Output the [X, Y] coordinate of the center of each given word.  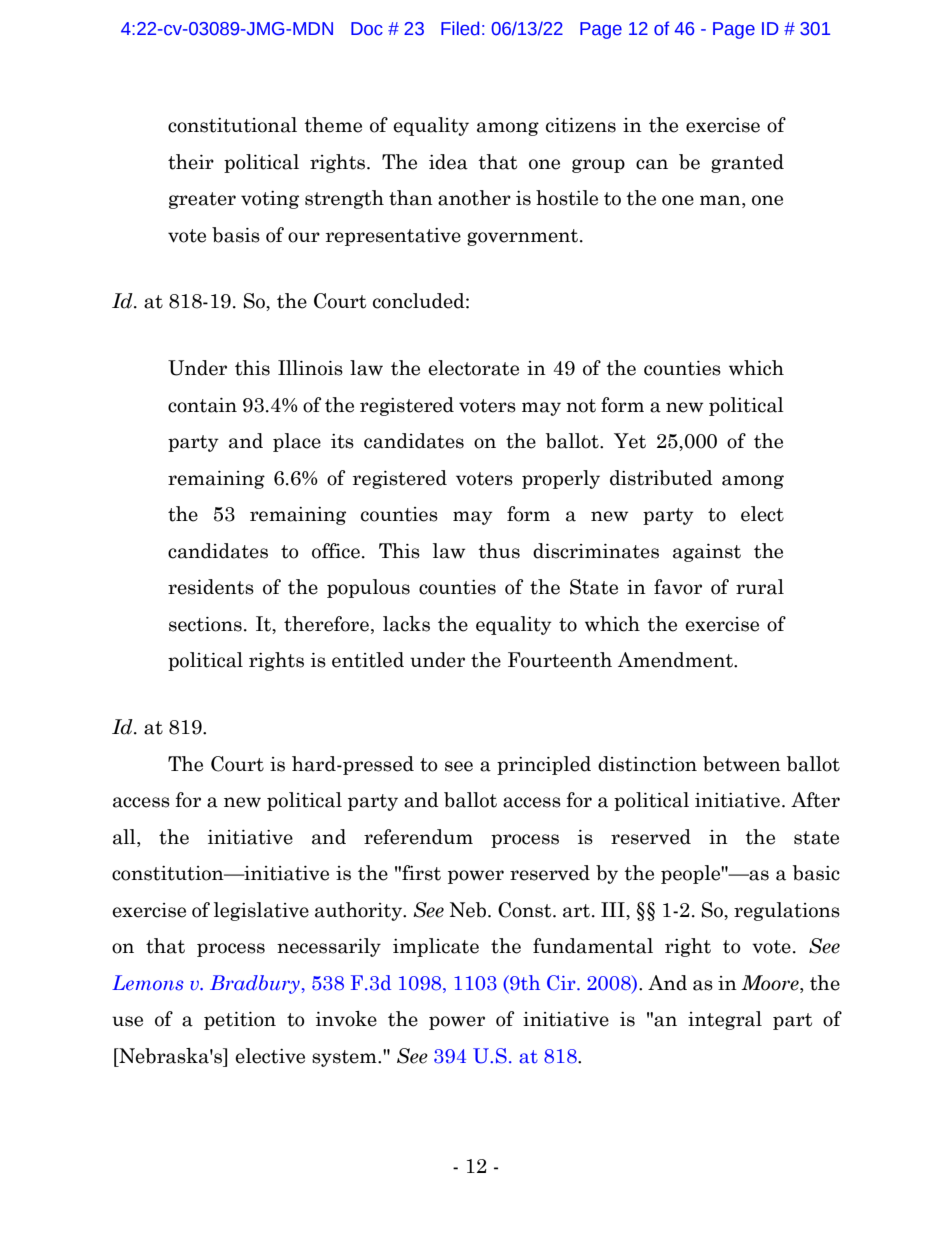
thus [499, 551]
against [707, 553]
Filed [460, 28]
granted [747, 163]
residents [211, 587]
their [191, 162]
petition [240, 1021]
